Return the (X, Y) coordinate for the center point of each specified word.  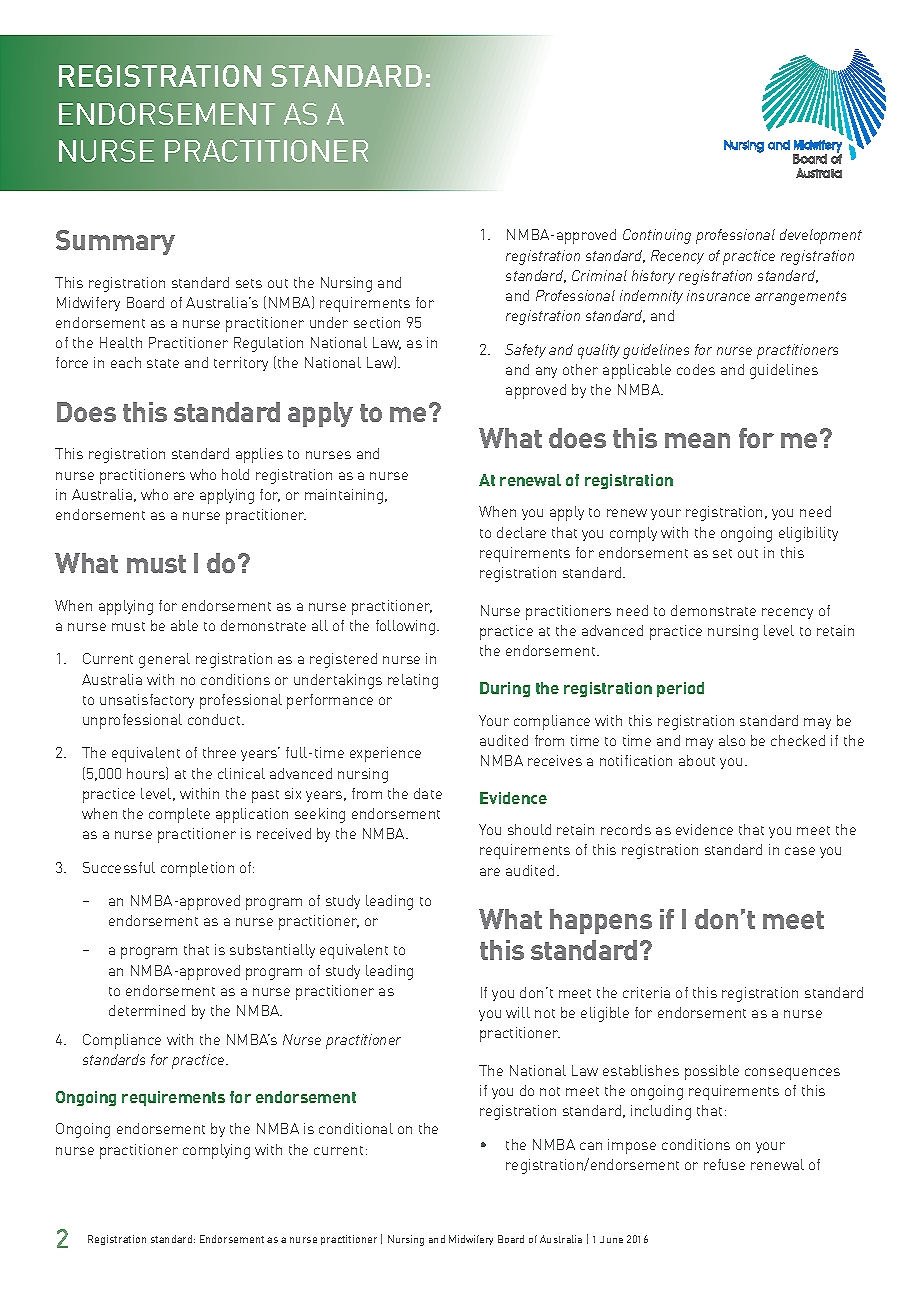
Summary (115, 242)
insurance (718, 295)
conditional (356, 1128)
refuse (724, 1164)
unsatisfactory (147, 701)
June (611, 1239)
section (377, 322)
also (732, 740)
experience (385, 754)
